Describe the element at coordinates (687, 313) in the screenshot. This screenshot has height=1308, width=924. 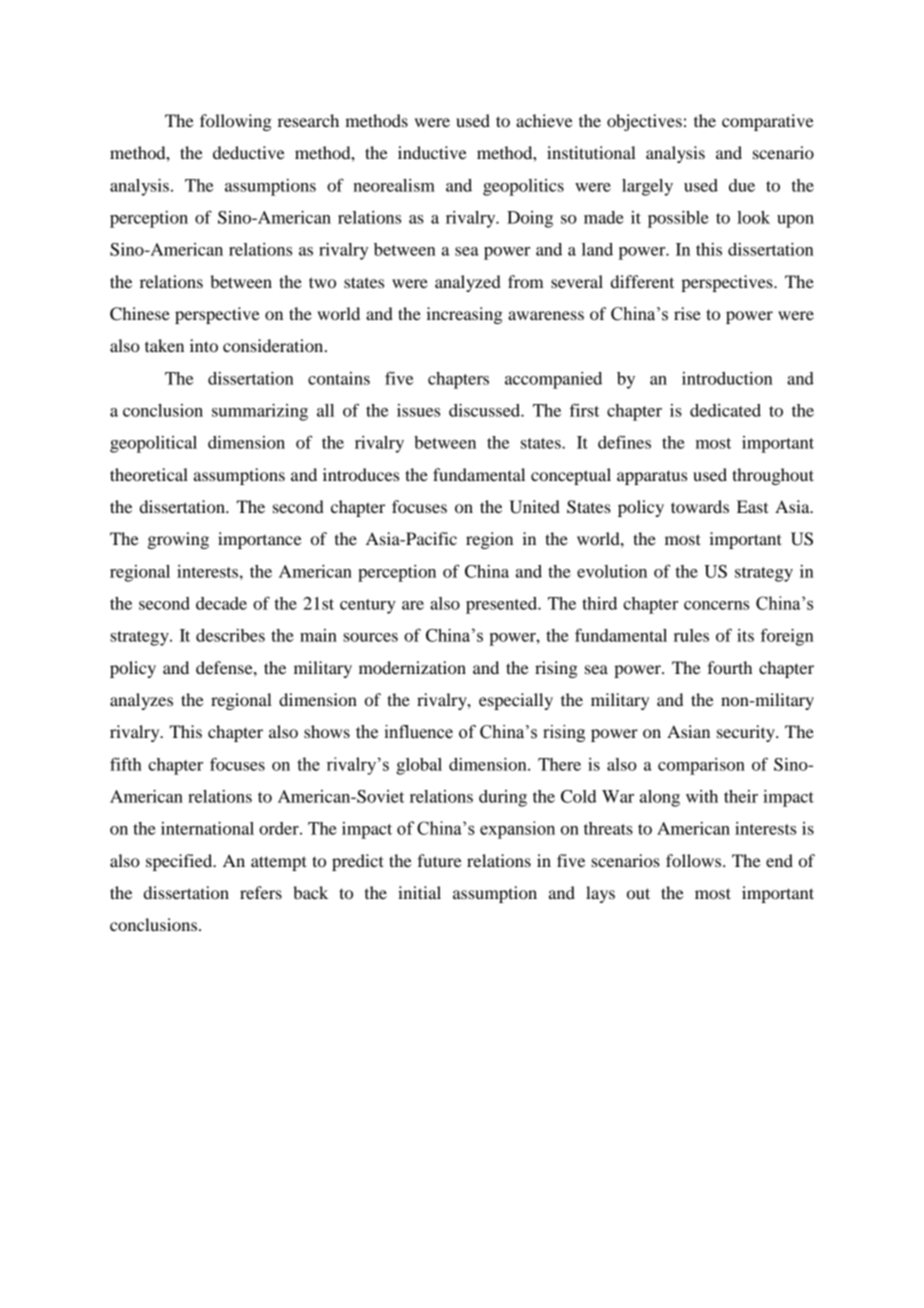
I see `rise` at that location.
